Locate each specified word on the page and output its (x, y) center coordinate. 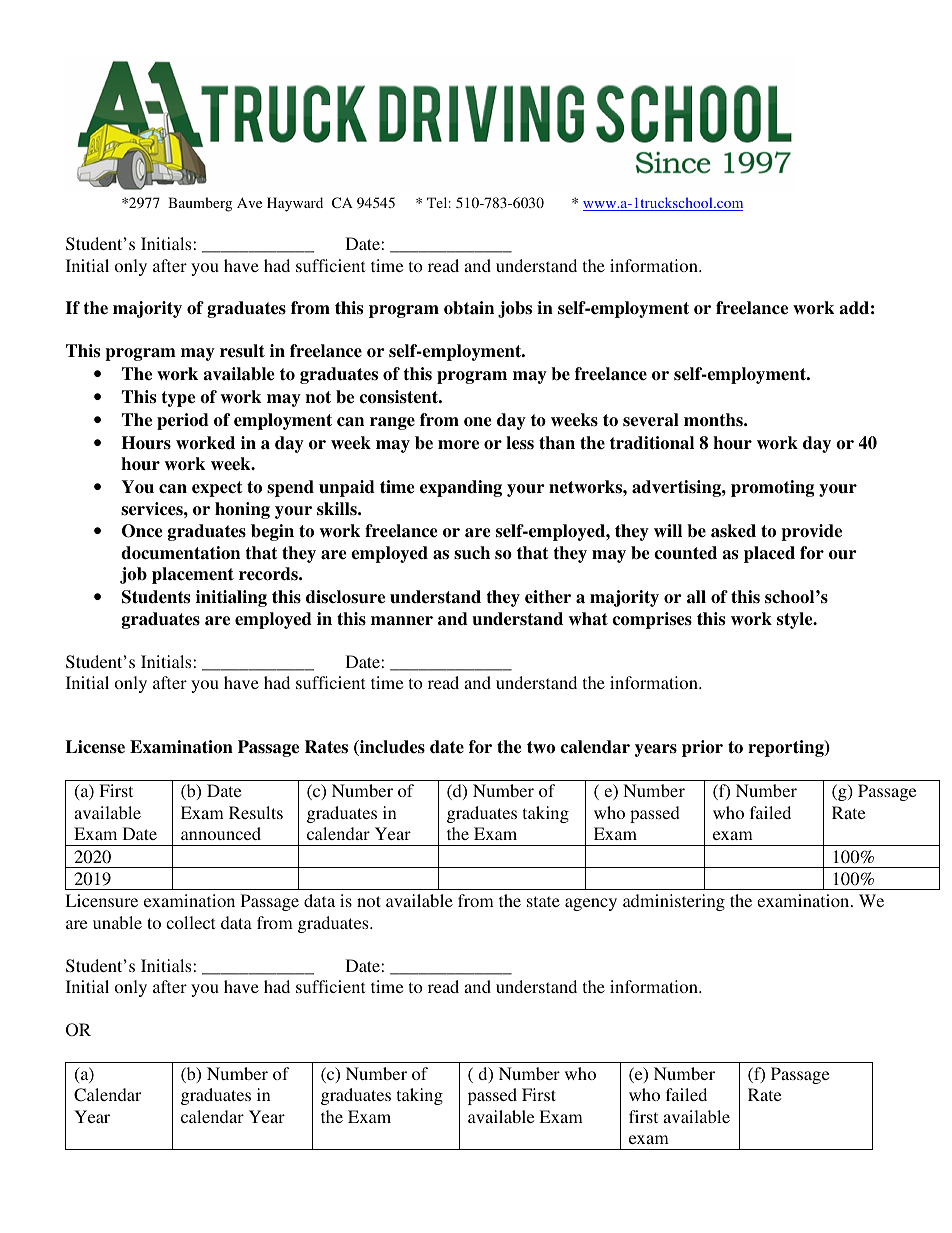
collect (190, 922)
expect (217, 489)
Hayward (295, 204)
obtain (469, 308)
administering (674, 902)
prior (702, 748)
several (651, 420)
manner (402, 621)
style (796, 620)
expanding (461, 488)
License (95, 747)
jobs (515, 309)
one (477, 422)
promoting (772, 488)
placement (193, 575)
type (178, 399)
